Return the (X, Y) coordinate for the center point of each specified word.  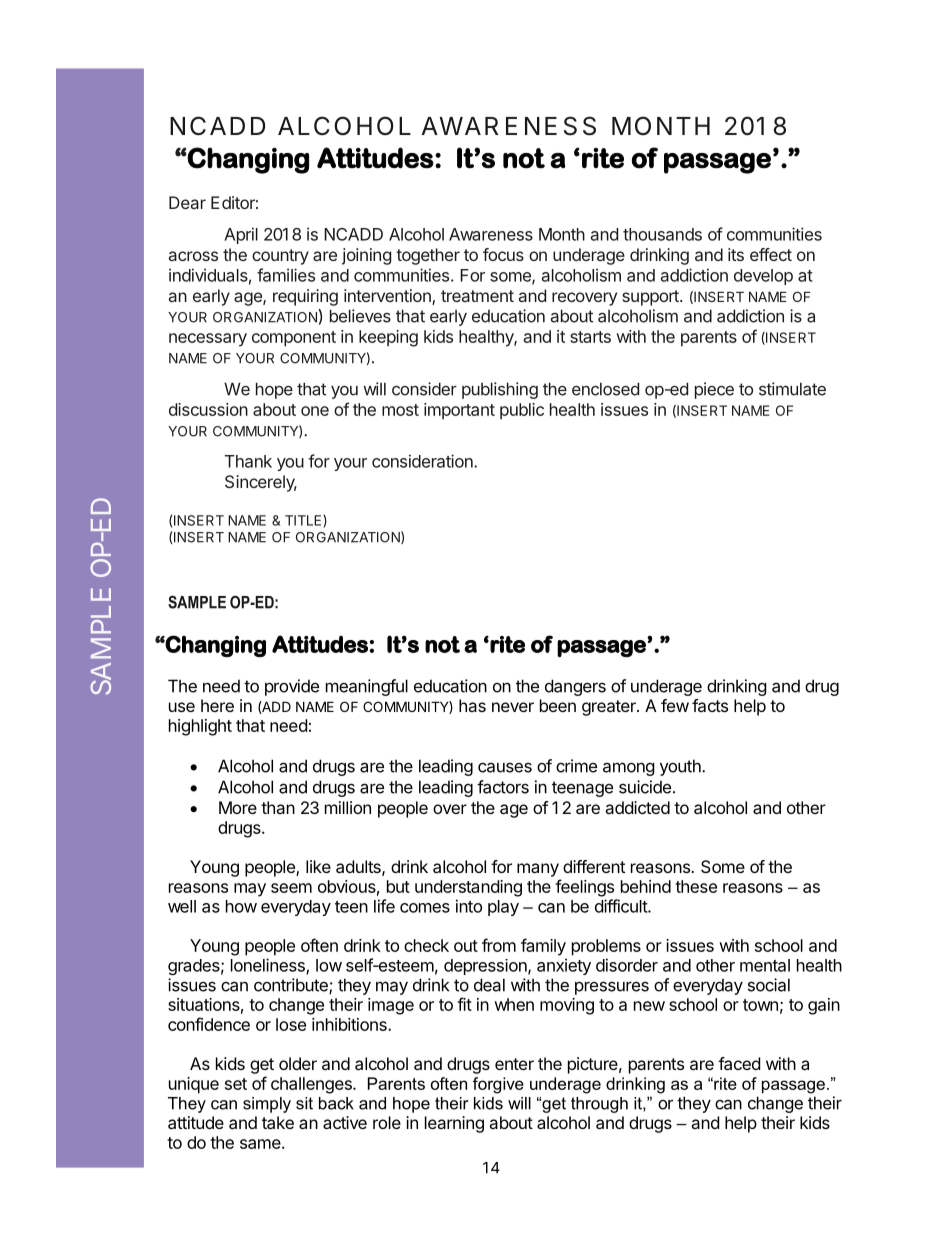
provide (292, 687)
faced (739, 1063)
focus (503, 254)
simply (267, 1105)
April (241, 235)
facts (710, 705)
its (736, 254)
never (513, 707)
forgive (498, 1085)
